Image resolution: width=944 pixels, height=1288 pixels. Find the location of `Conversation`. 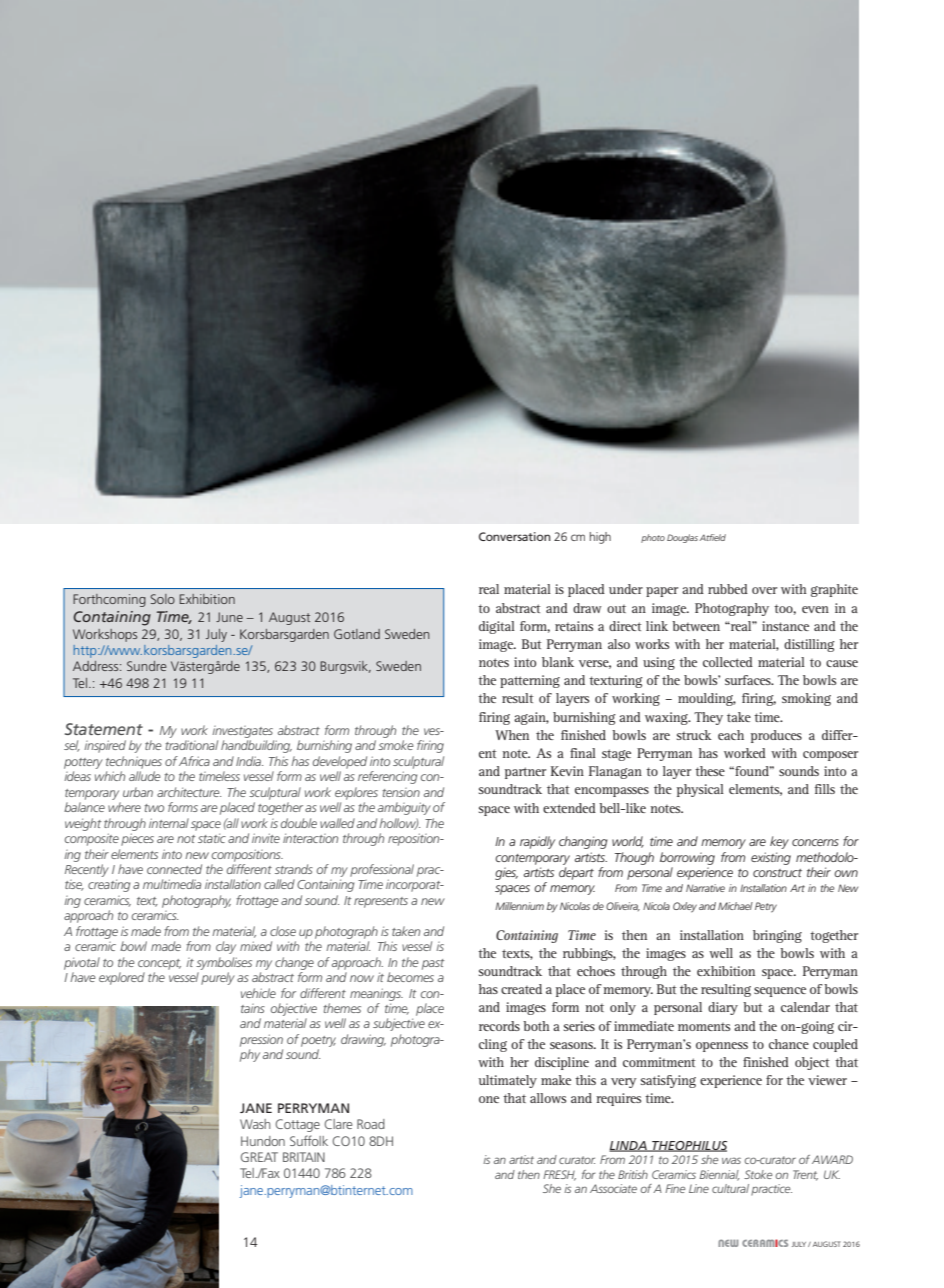

Conversation is located at coordinates (515, 536).
